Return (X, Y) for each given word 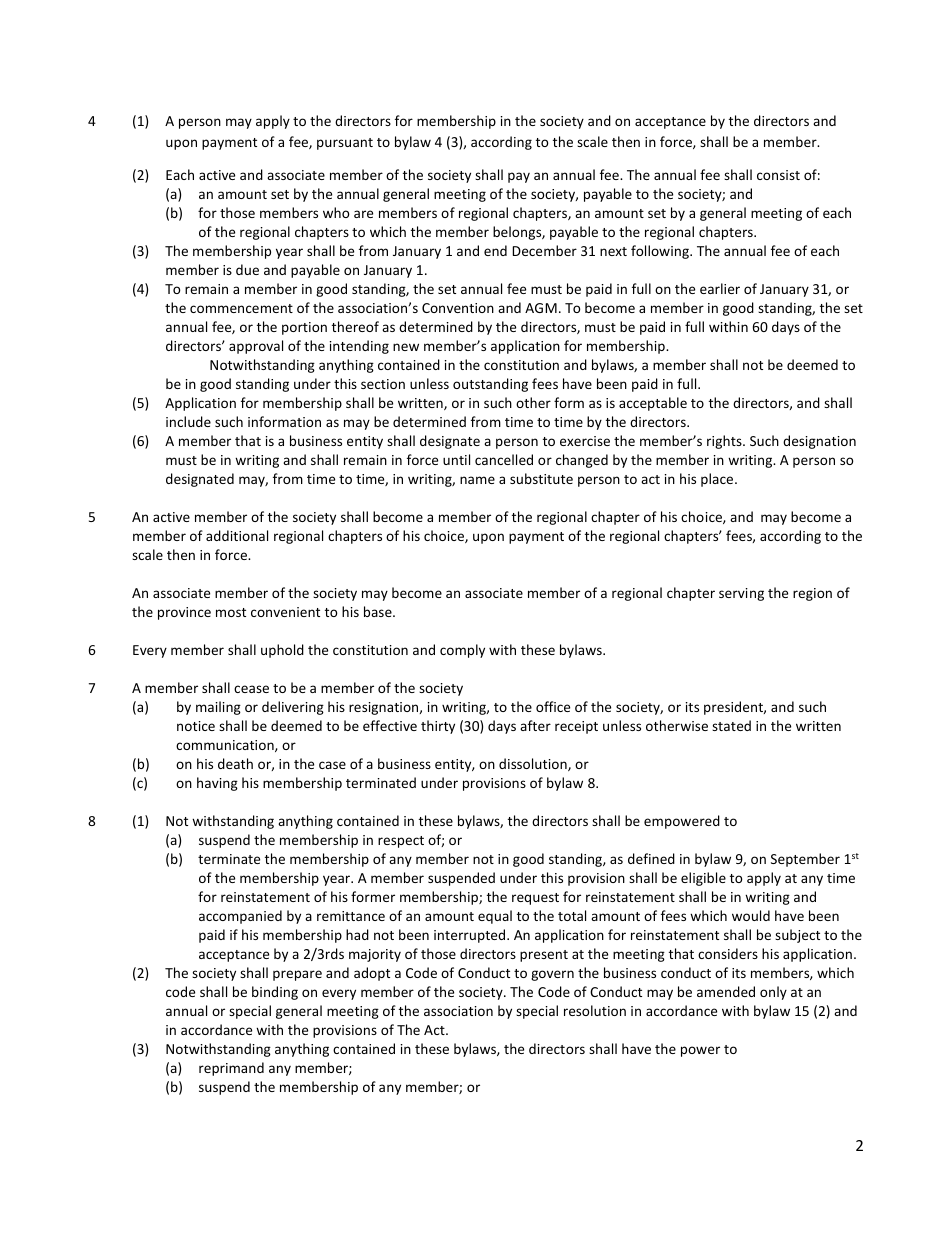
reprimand (231, 1069)
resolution (595, 1010)
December (544, 250)
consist (778, 175)
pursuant (345, 144)
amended (726, 991)
